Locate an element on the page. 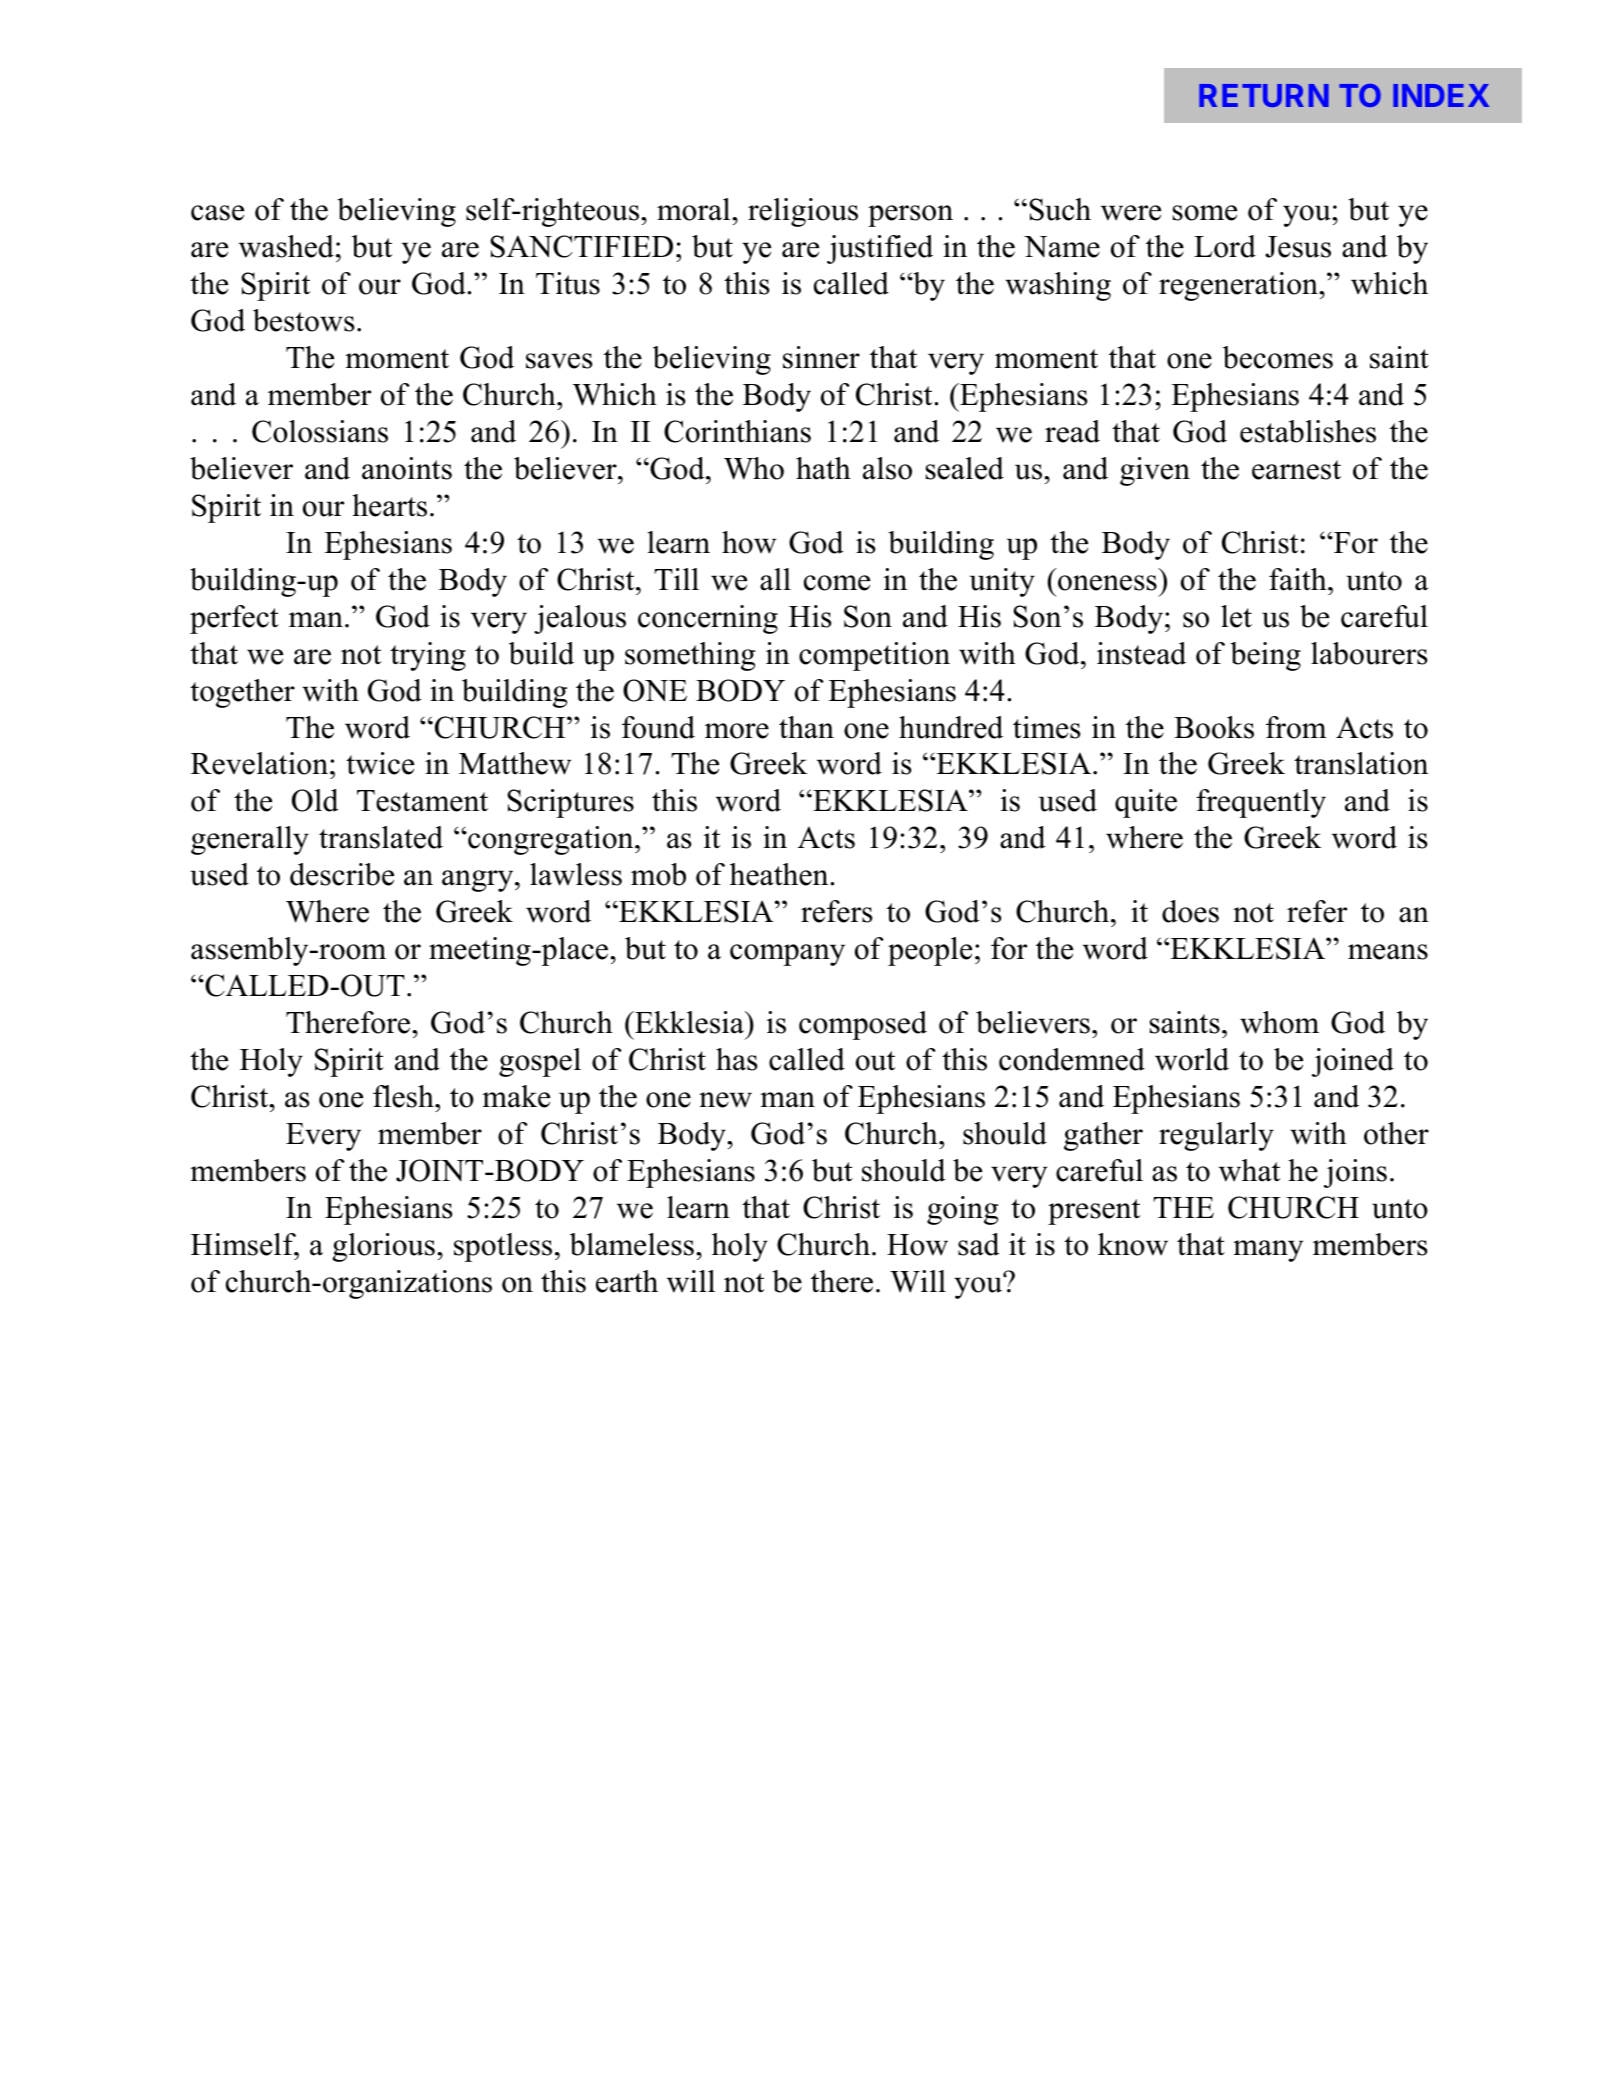 The height and width of the document is (2095, 1619). composed is located at coordinates (863, 1025).
